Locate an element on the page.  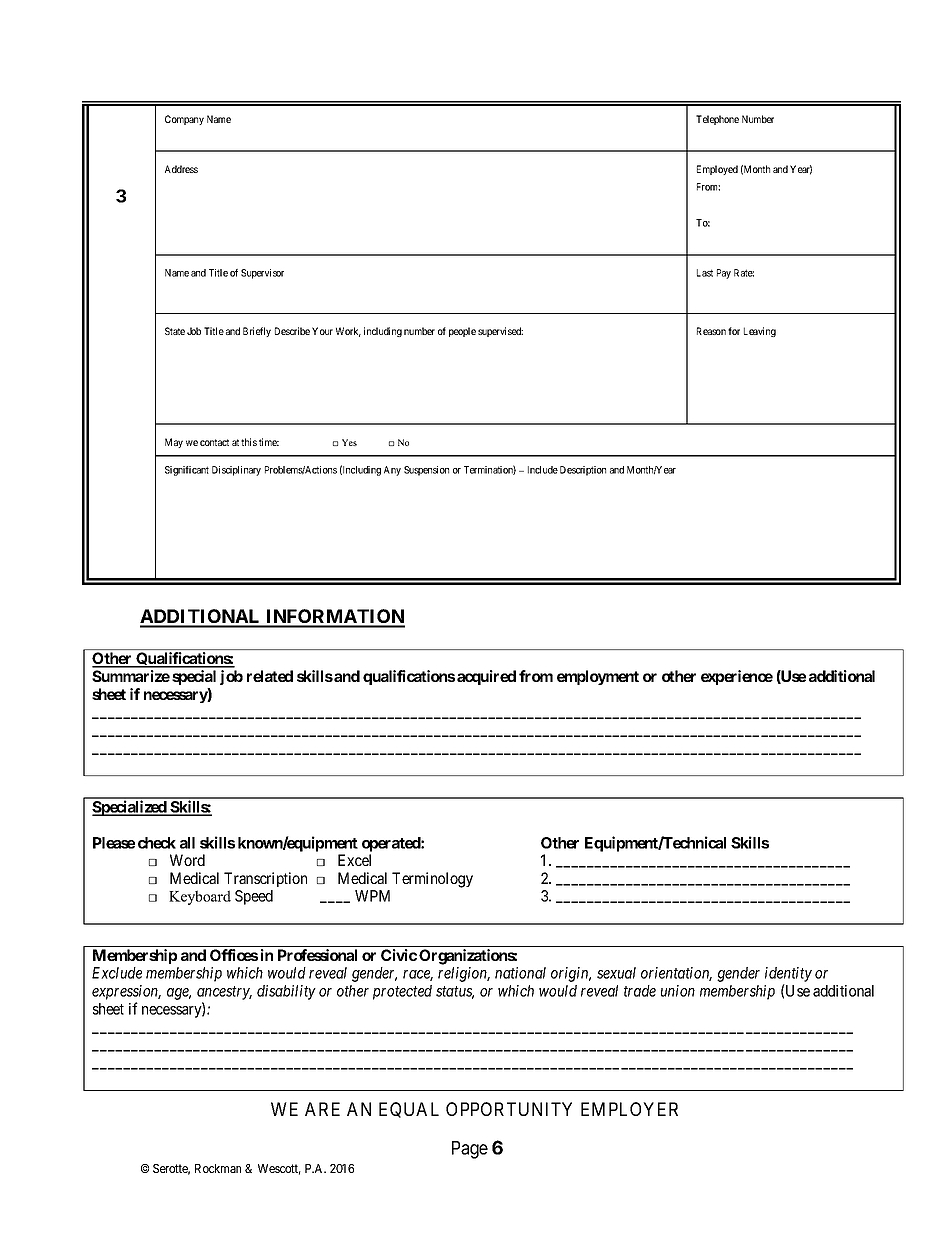
Terminology is located at coordinates (432, 880).
